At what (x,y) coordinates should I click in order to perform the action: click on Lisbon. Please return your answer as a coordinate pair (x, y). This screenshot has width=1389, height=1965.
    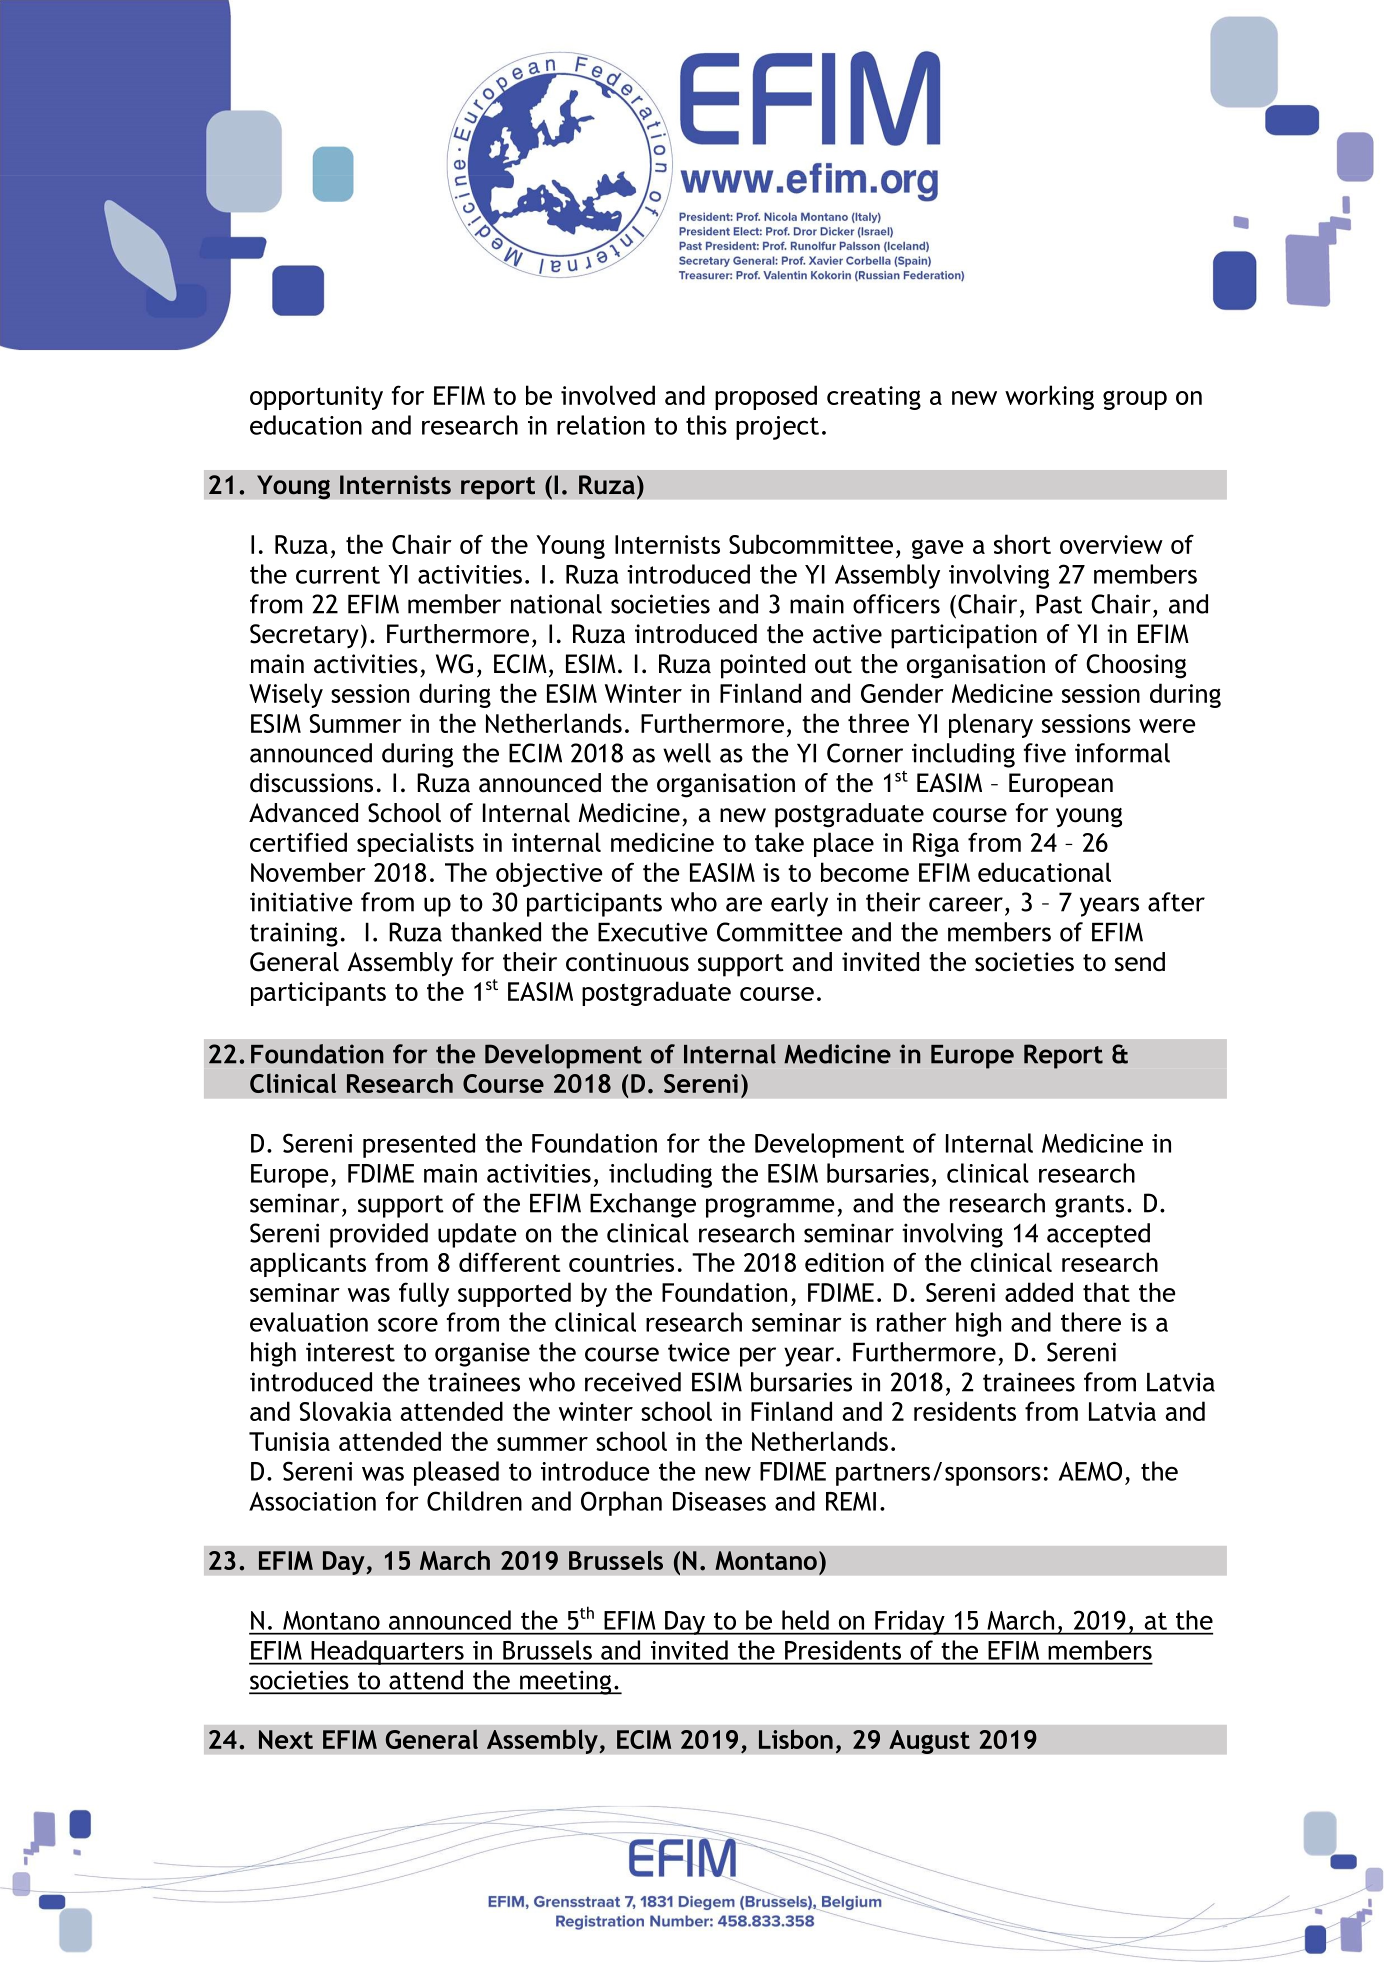
    Looking at the image, I should click on (796, 1739).
